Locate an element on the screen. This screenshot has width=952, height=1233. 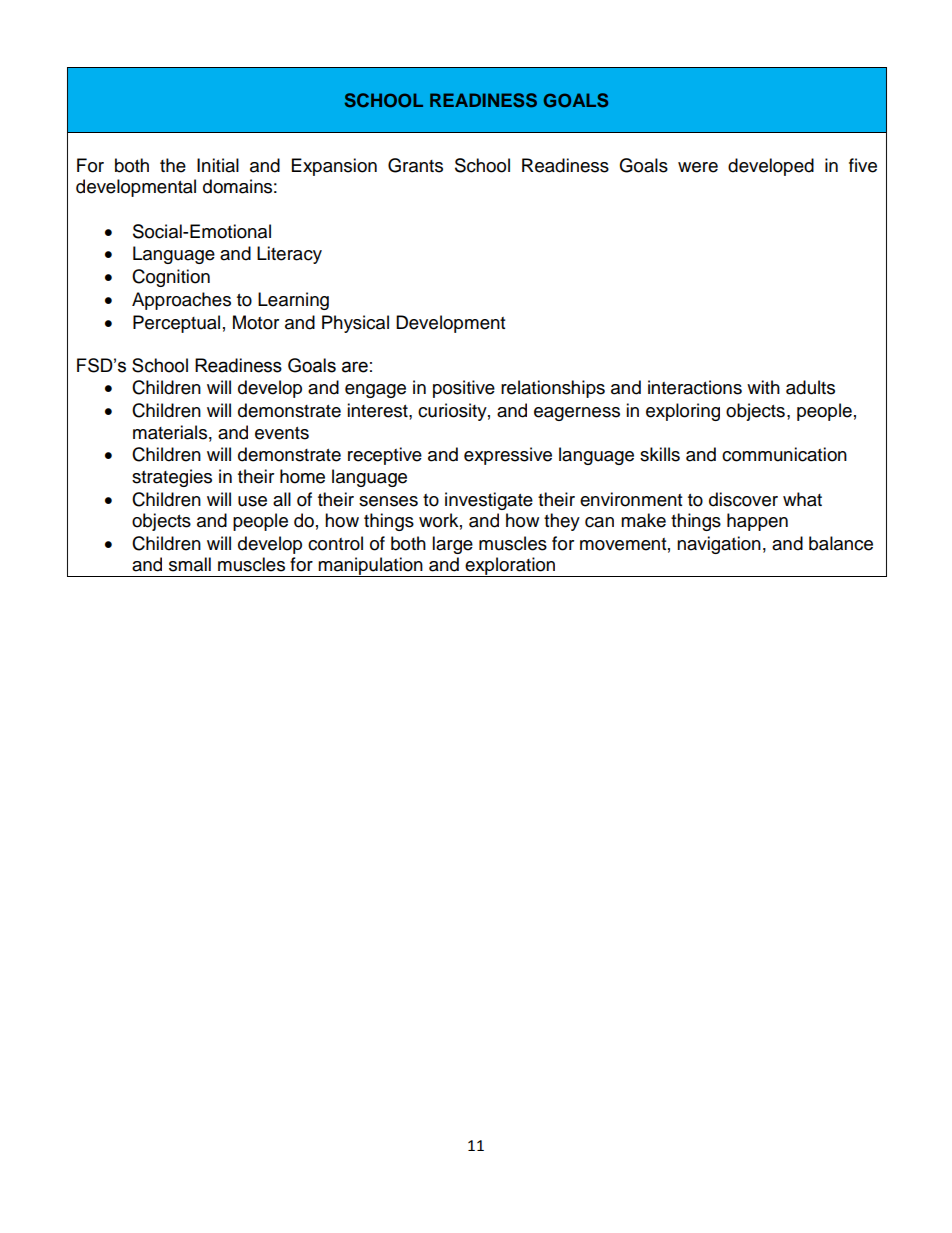
navigation is located at coordinates (719, 545).
